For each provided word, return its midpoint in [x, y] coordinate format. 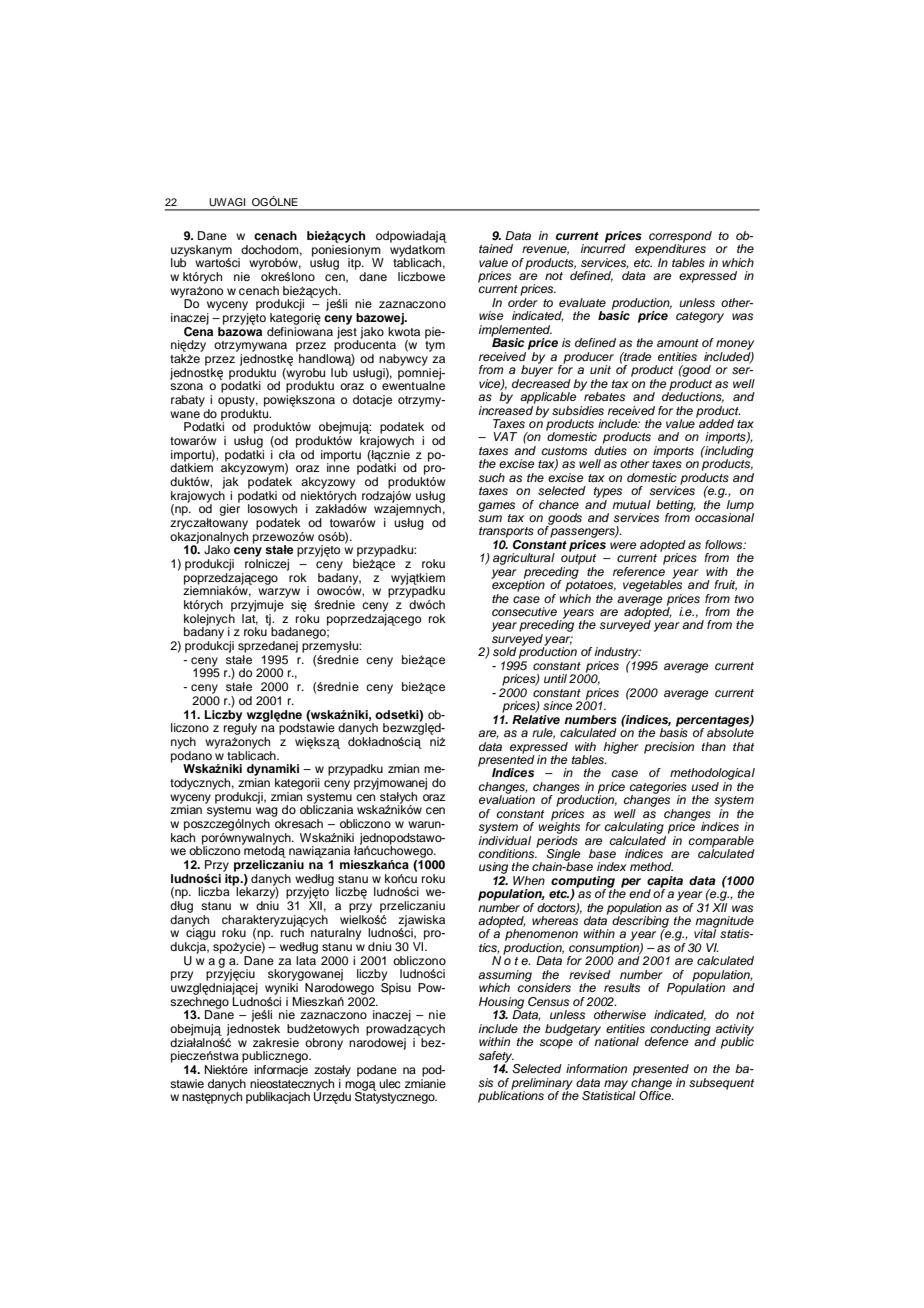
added [715, 422]
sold [505, 651]
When [529, 880]
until [555, 678]
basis [673, 731]
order [523, 302]
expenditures [670, 249]
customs [564, 451]
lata [306, 959]
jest [348, 332]
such [491, 477]
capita [665, 883]
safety [496, 1058]
